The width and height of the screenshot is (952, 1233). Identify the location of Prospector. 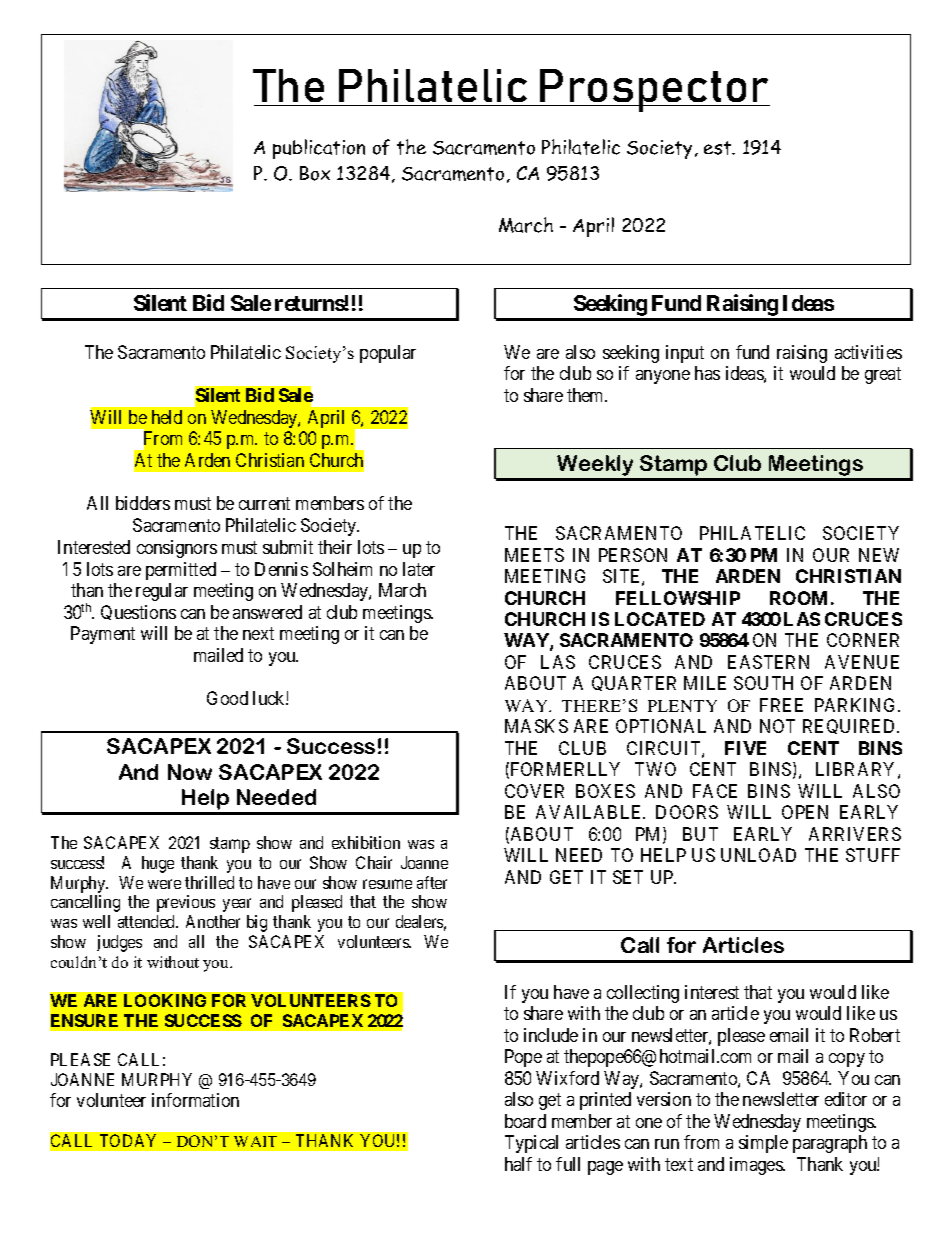
(654, 90).
